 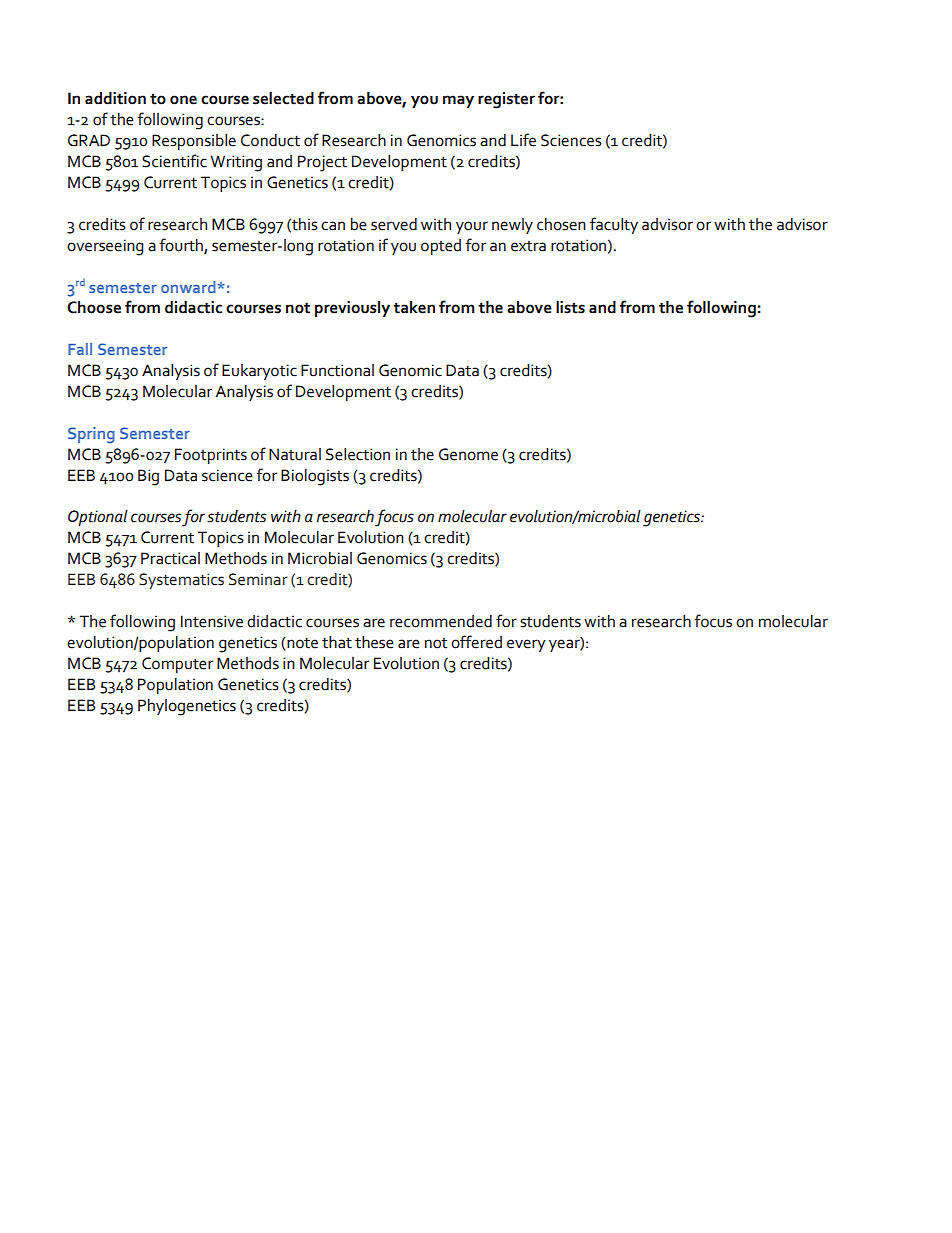 I want to click on lists, so click(x=570, y=307).
